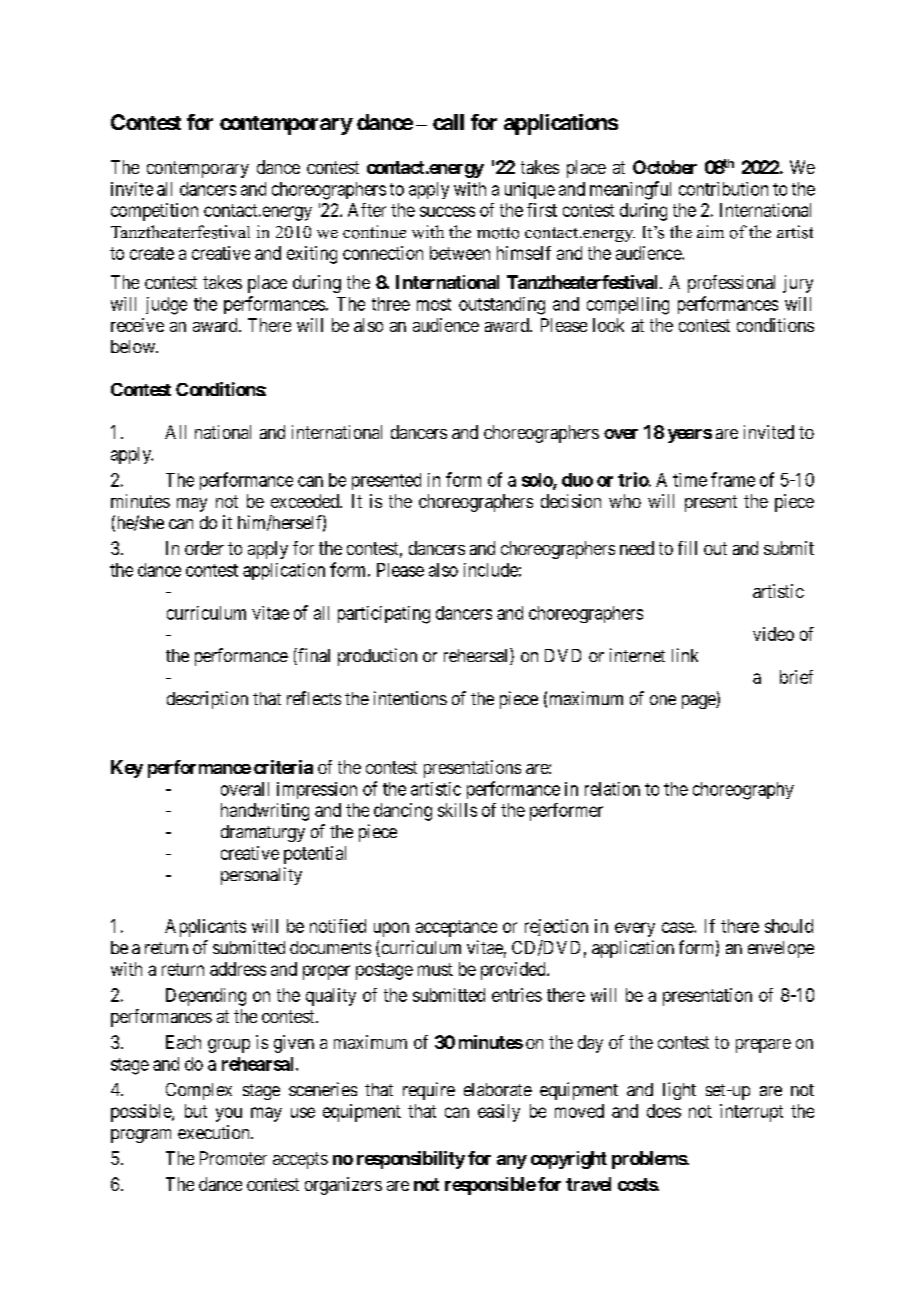  What do you see at coordinates (154, 212) in the screenshot?
I see `competition` at bounding box center [154, 212].
